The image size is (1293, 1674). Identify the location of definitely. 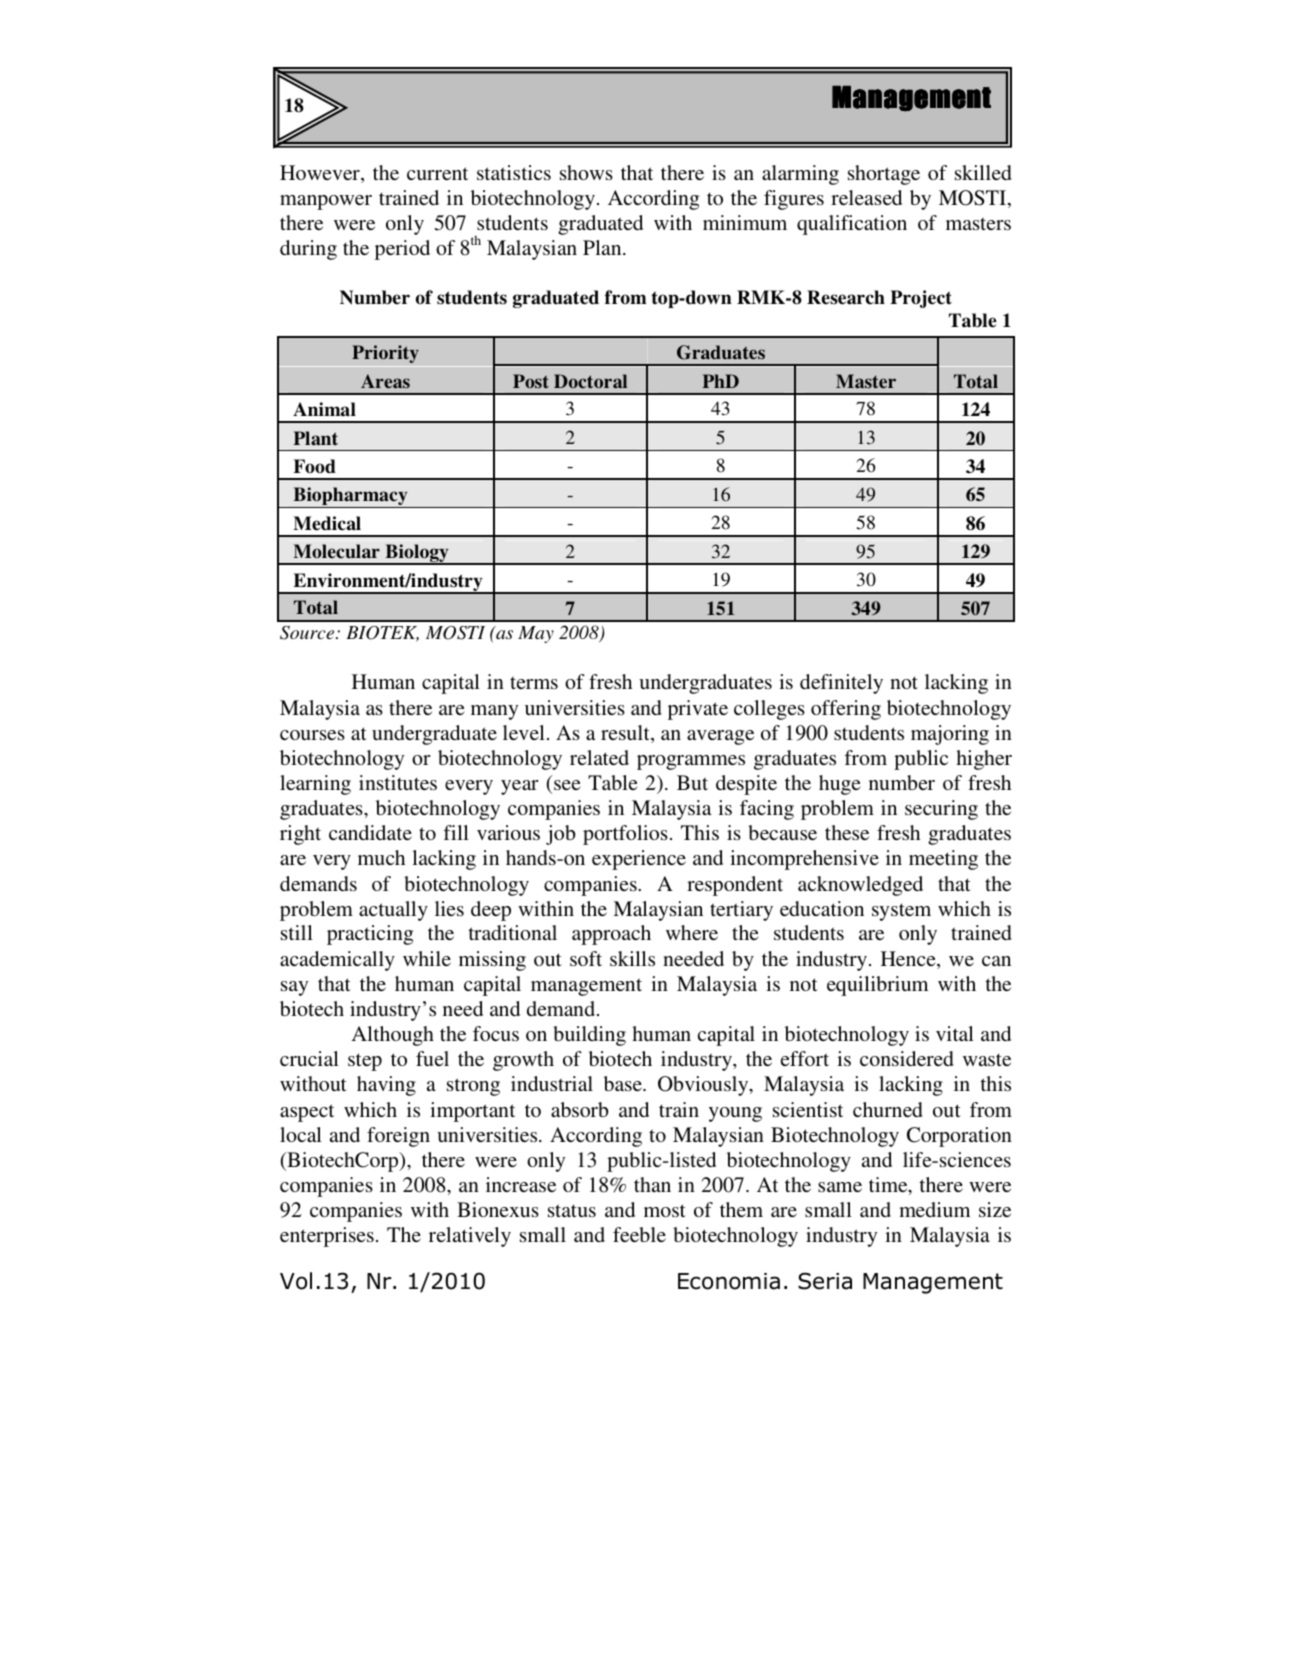
(841, 684).
